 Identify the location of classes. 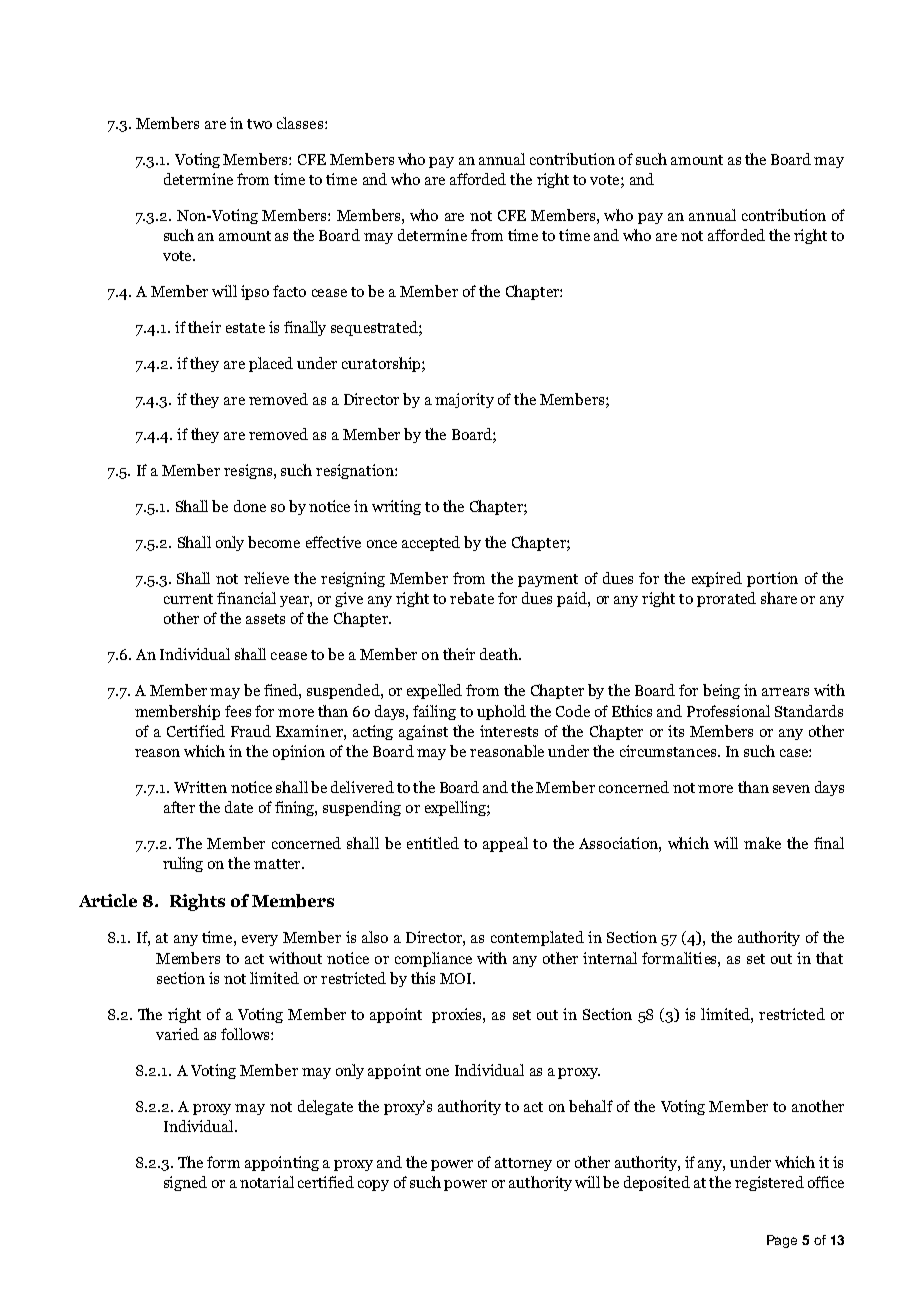
(300, 123).
